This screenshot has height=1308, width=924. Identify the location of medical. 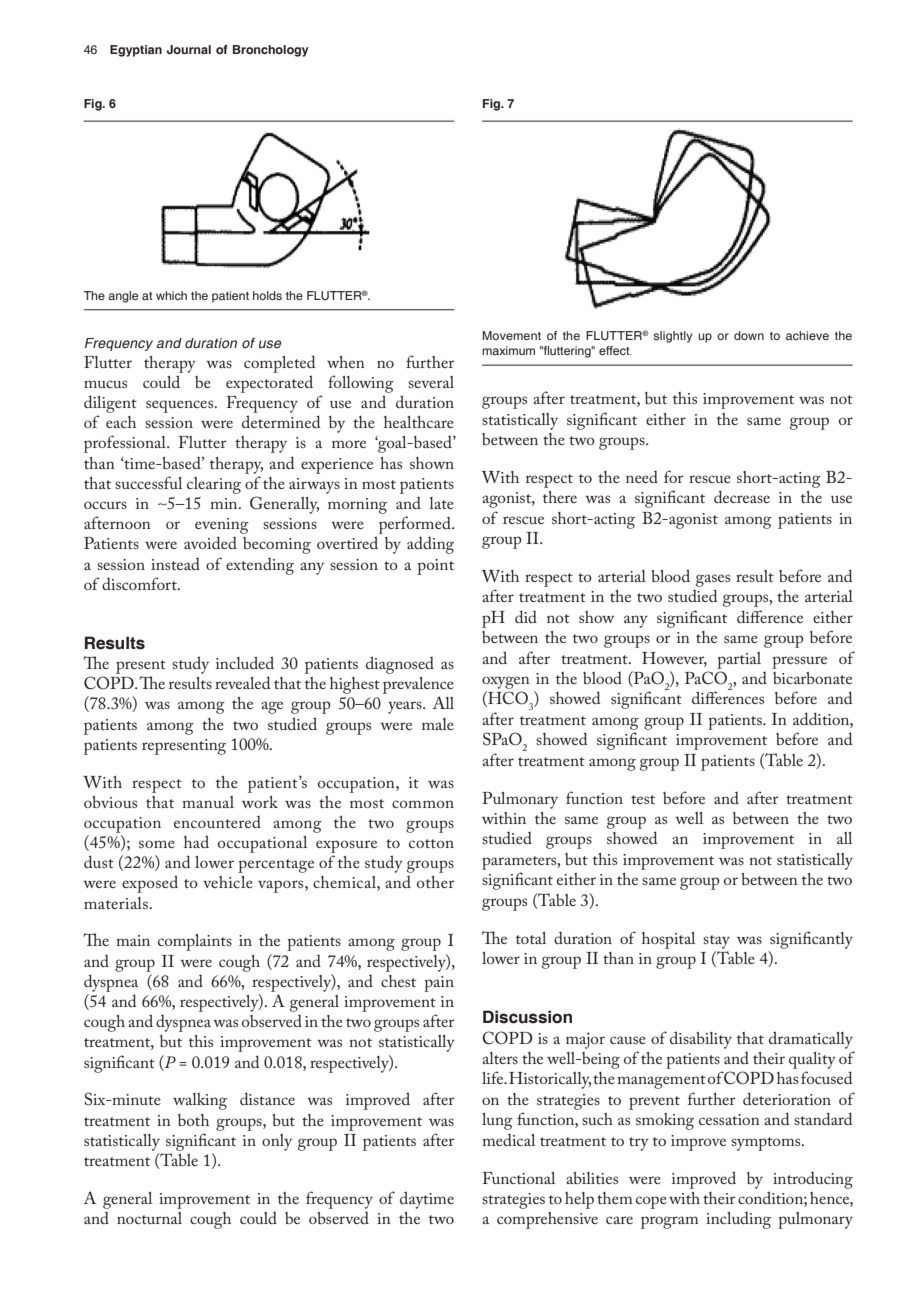
(508, 1140).
